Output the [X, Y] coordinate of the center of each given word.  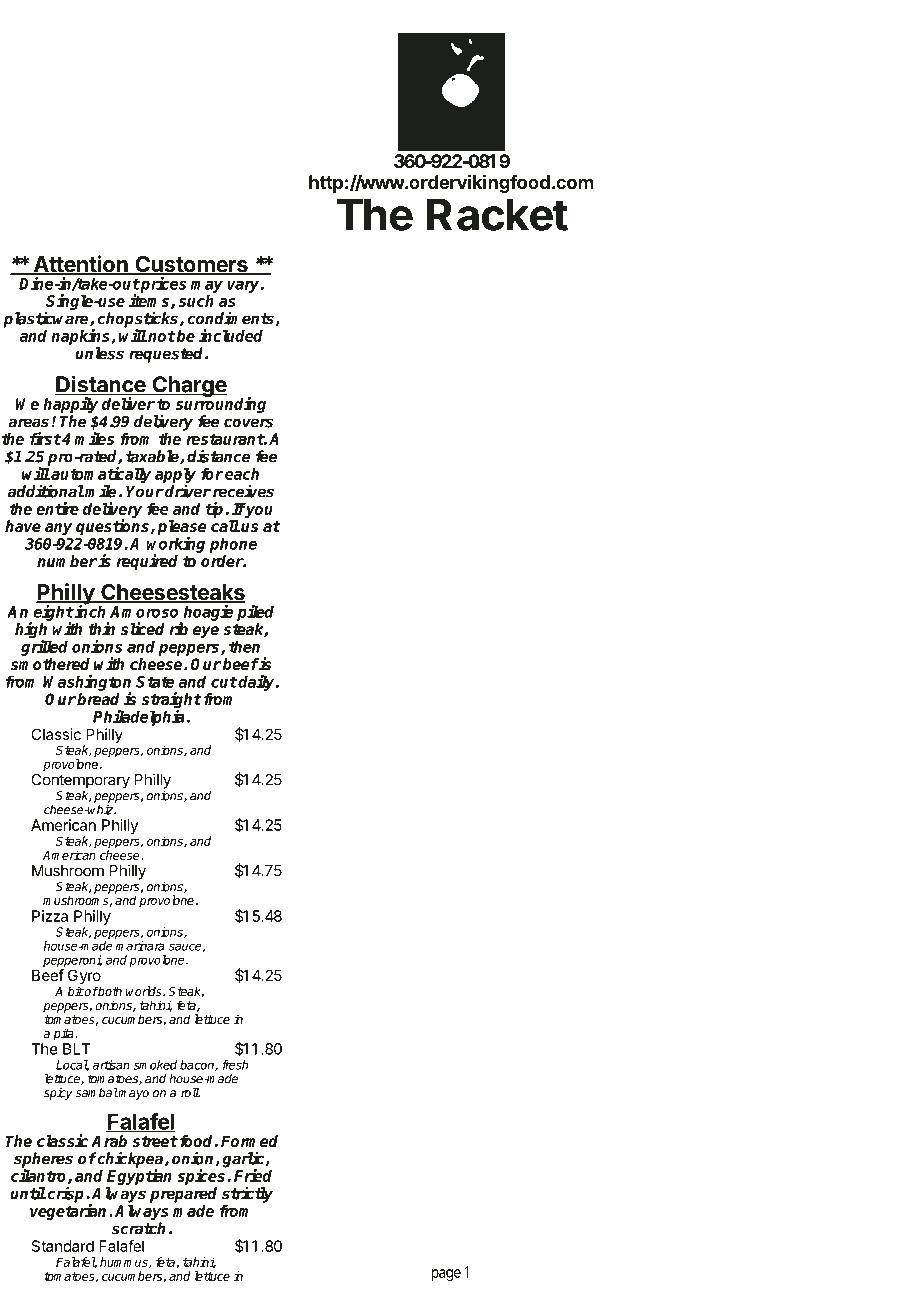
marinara [140, 946]
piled [255, 613]
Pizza [50, 916]
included [231, 335]
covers [248, 423]
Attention [80, 265]
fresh [235, 1065]
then [244, 646]
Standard [63, 1246]
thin [101, 628]
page [446, 1275]
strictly [247, 1194]
